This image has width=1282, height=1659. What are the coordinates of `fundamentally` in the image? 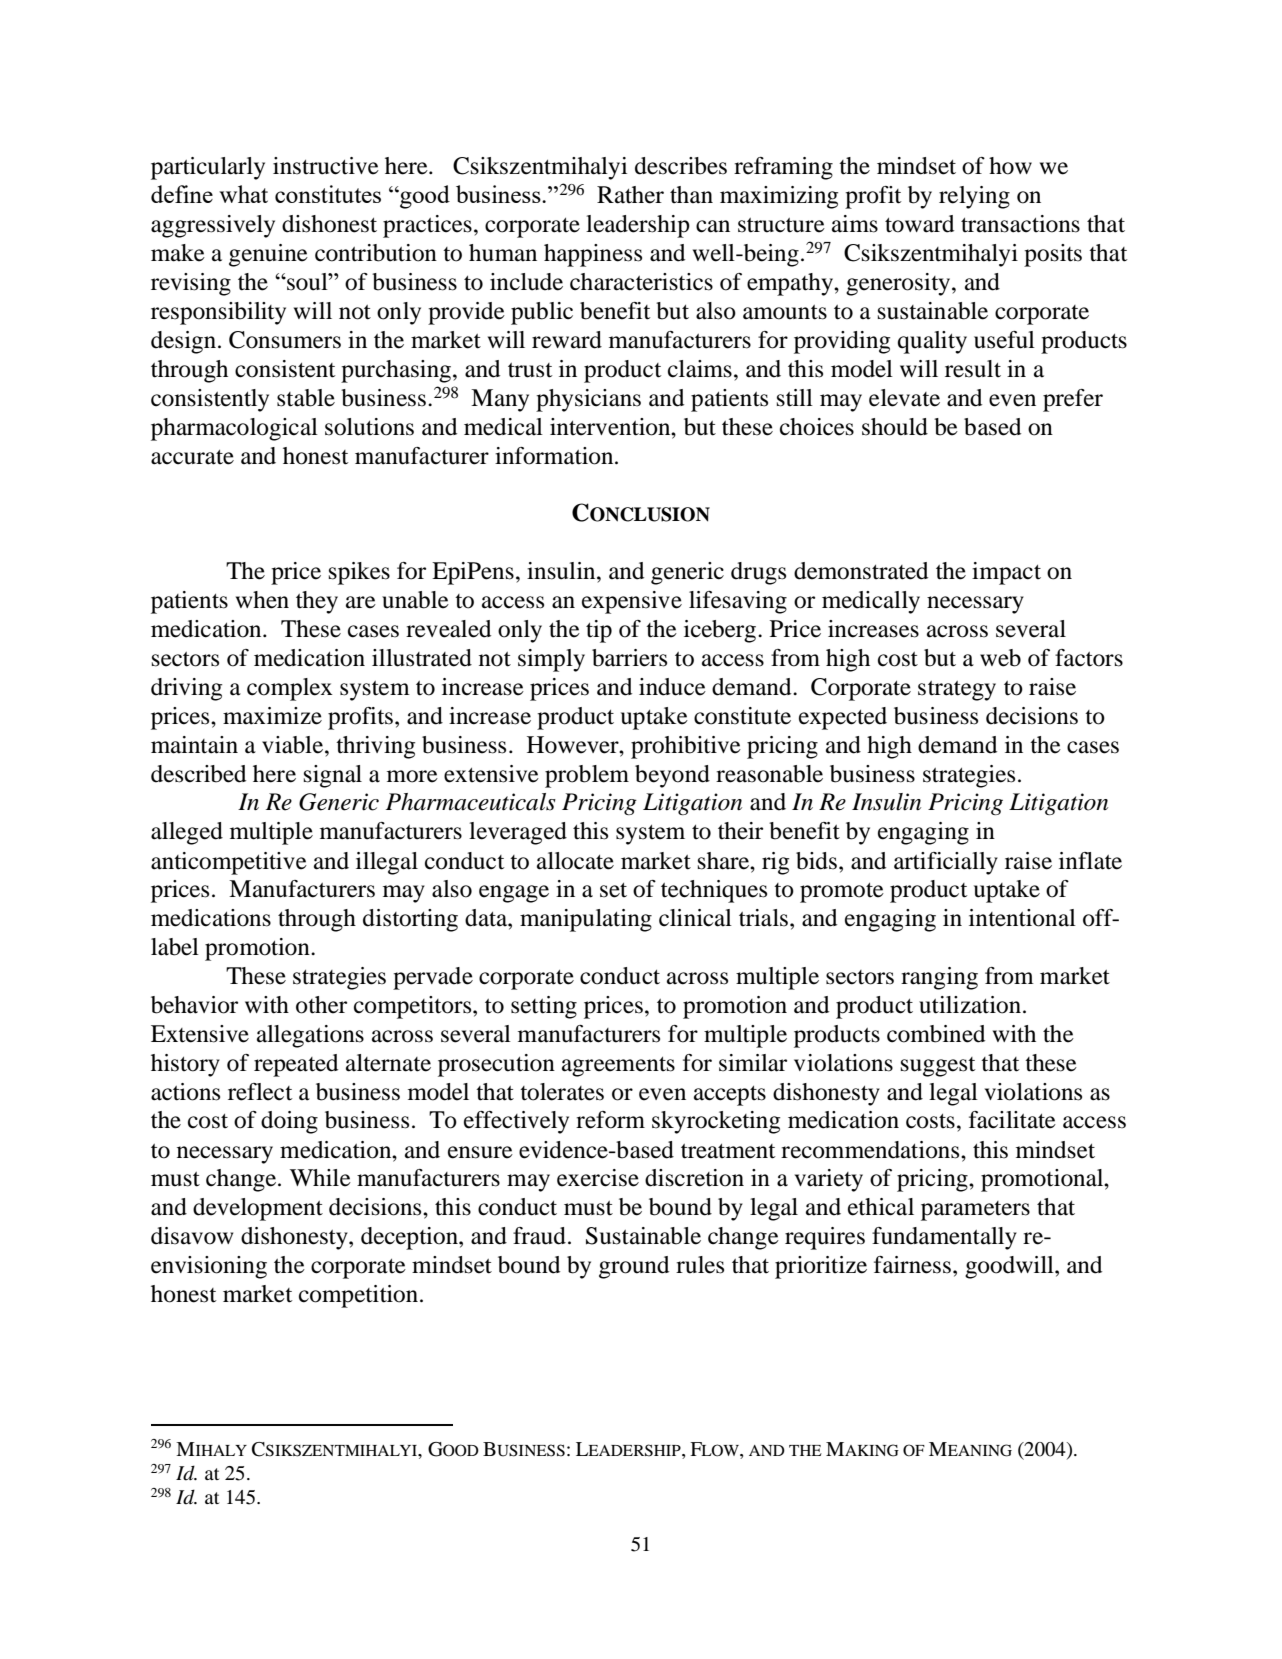 It's located at (944, 1238).
